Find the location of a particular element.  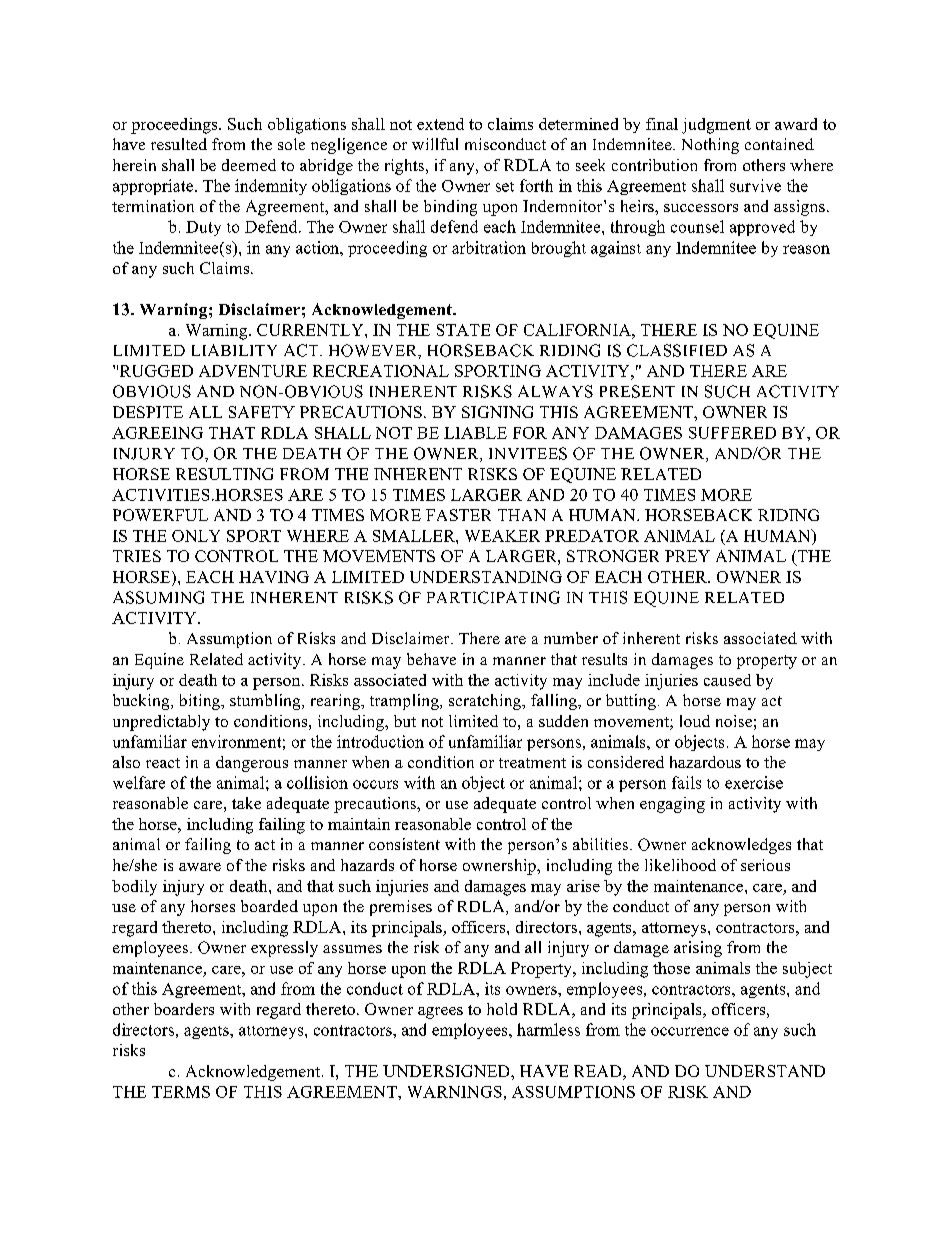

PARTICIPATING is located at coordinates (493, 597).
